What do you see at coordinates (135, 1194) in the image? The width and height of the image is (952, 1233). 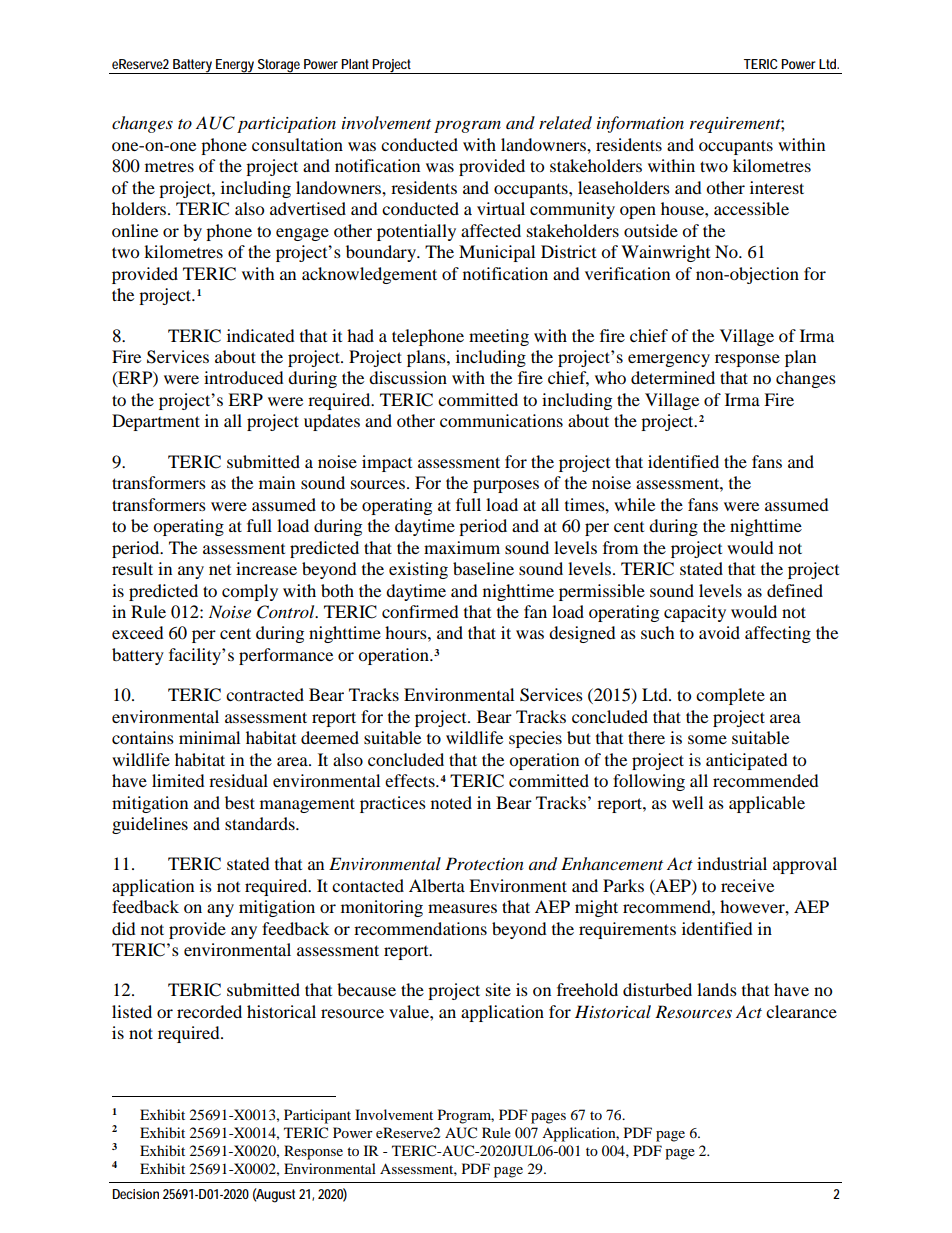 I see `Decision` at bounding box center [135, 1194].
